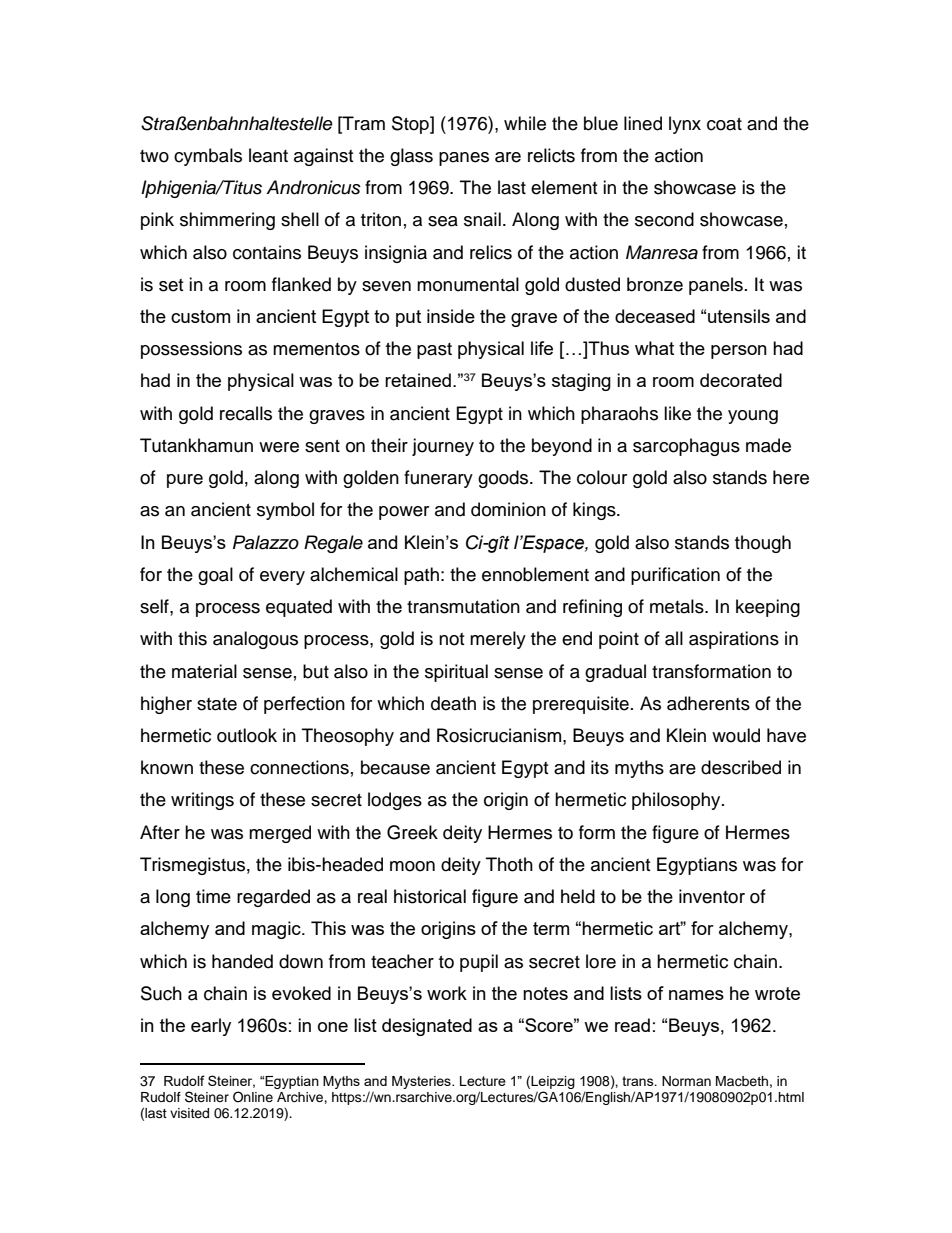 This page has width=952, height=1233. I want to click on Mysteries, so click(422, 1082).
